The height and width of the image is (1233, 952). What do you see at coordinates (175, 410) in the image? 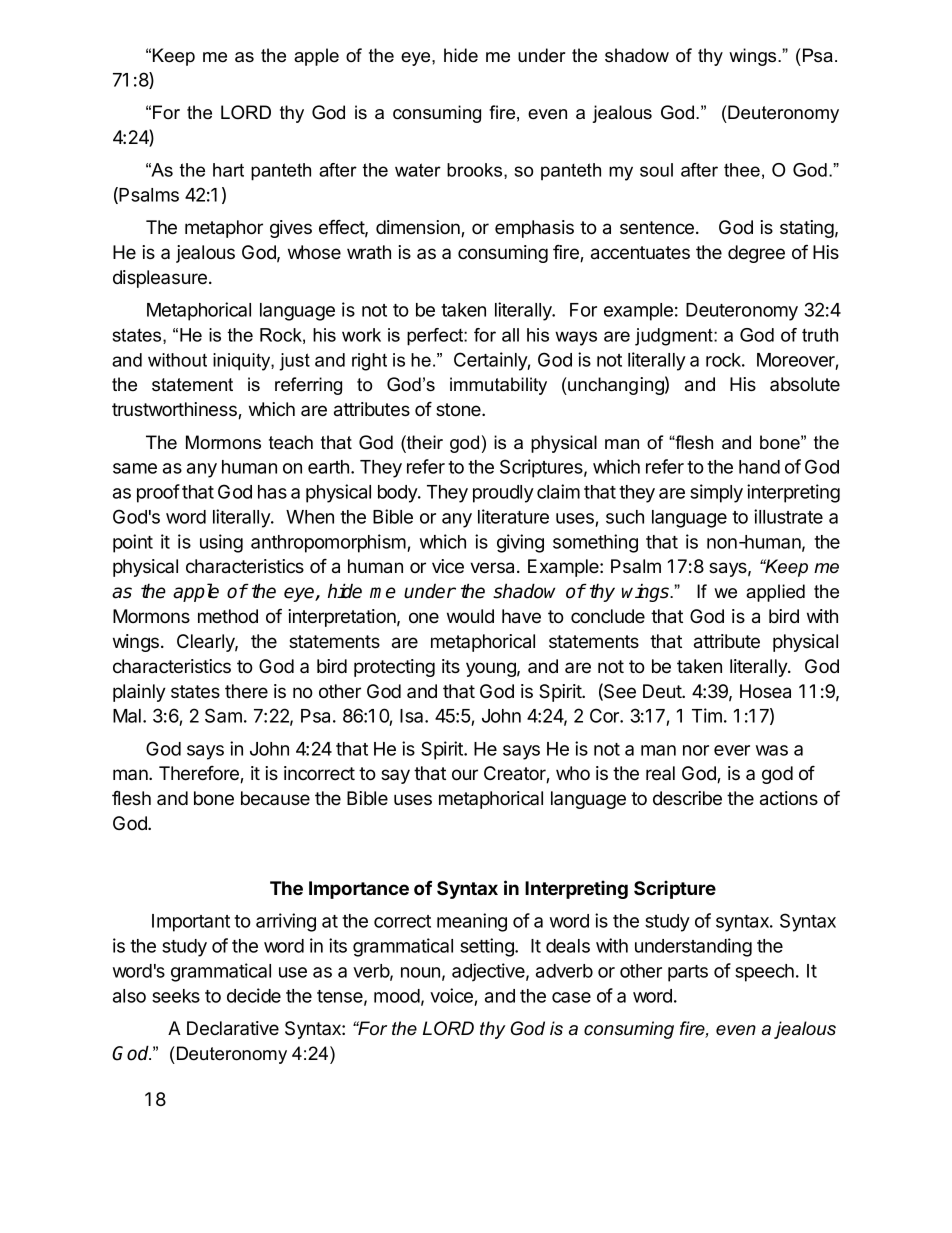
I see `trustworthiness` at bounding box center [175, 410].
